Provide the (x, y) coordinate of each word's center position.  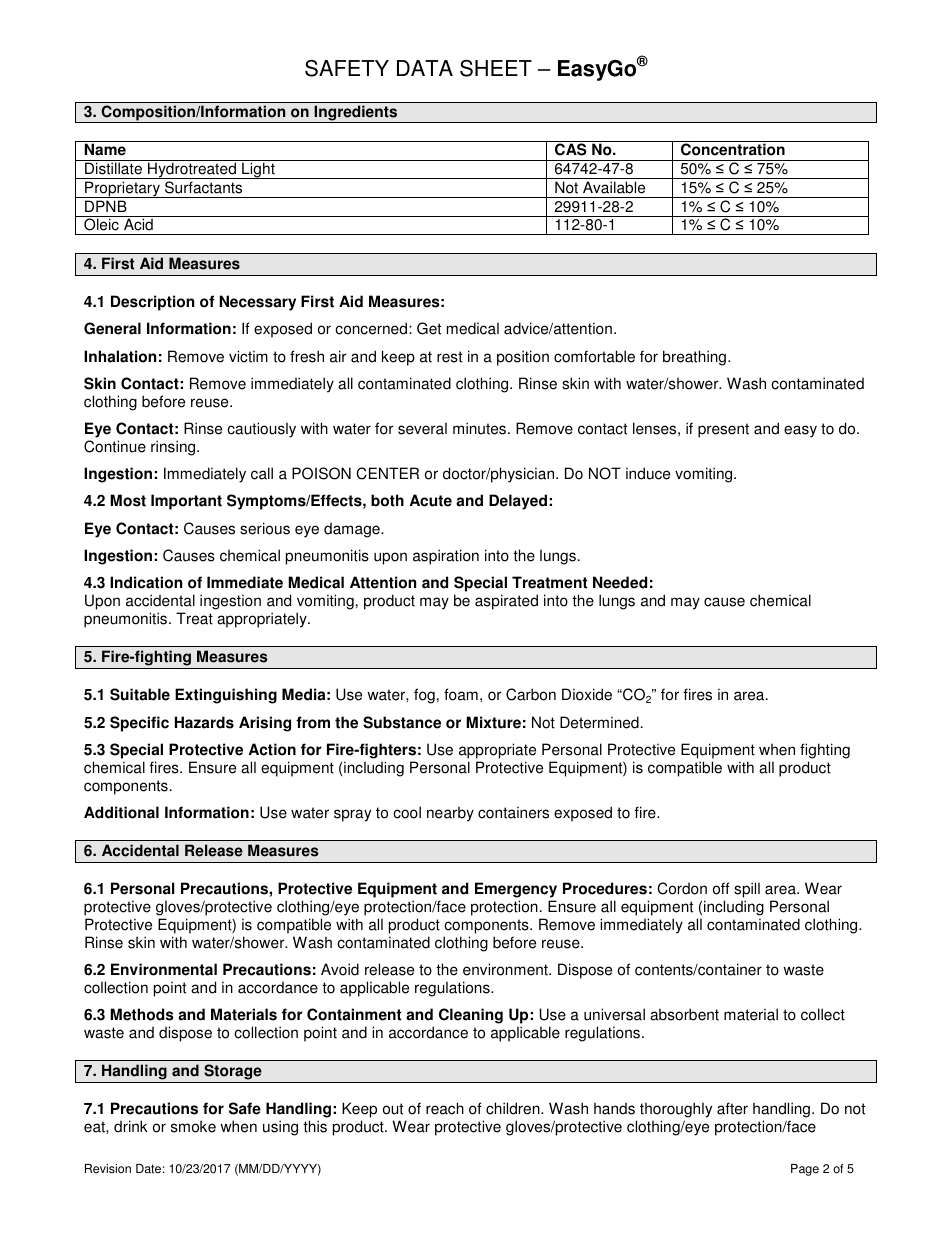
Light (258, 170)
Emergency (516, 890)
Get (429, 328)
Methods (142, 1014)
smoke (193, 1126)
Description (152, 303)
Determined (599, 722)
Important (186, 502)
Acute (431, 500)
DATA (425, 68)
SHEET (496, 68)
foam (461, 694)
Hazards (204, 722)
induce (648, 473)
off (721, 888)
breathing (696, 358)
